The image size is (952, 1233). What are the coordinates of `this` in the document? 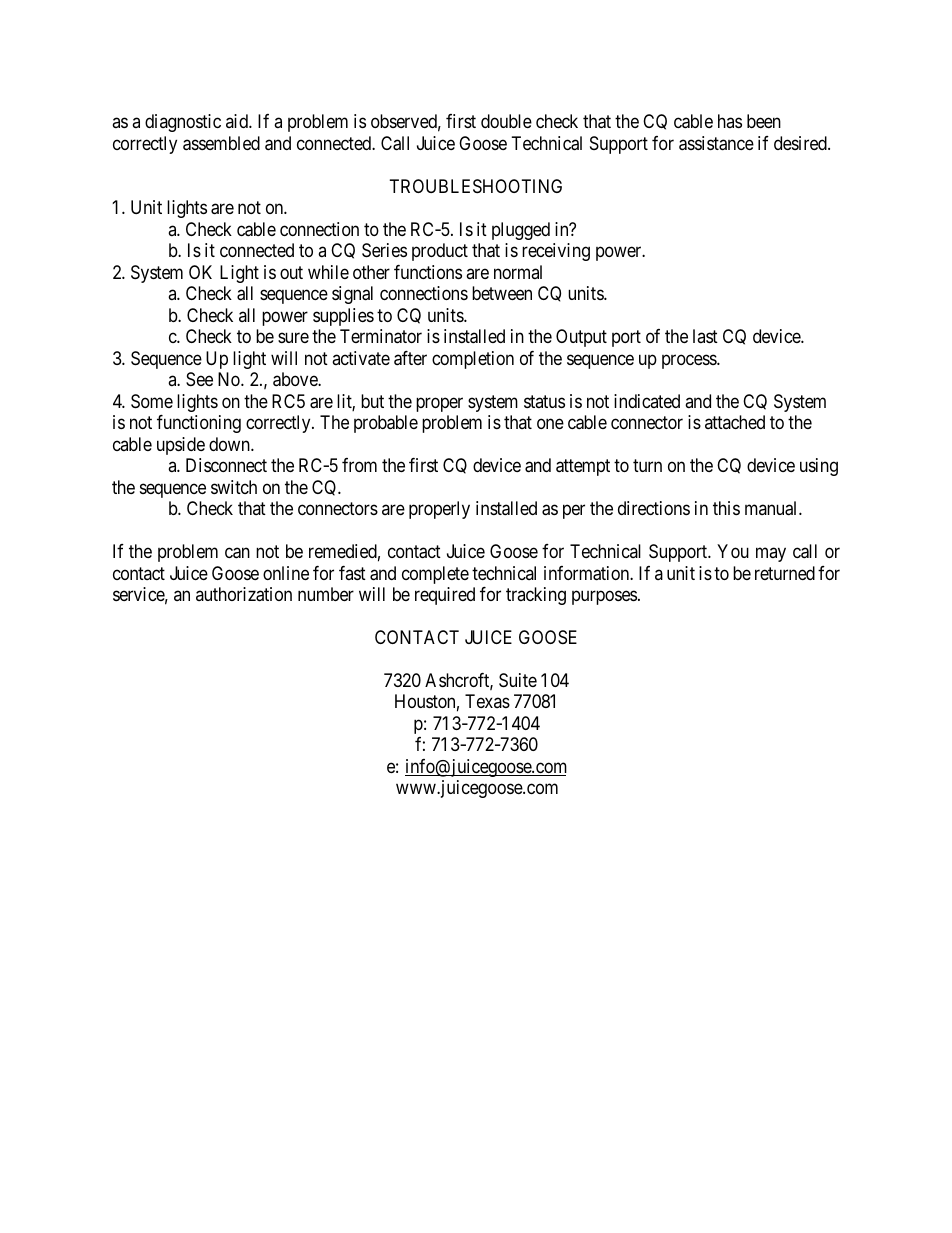 It's located at (726, 508).
